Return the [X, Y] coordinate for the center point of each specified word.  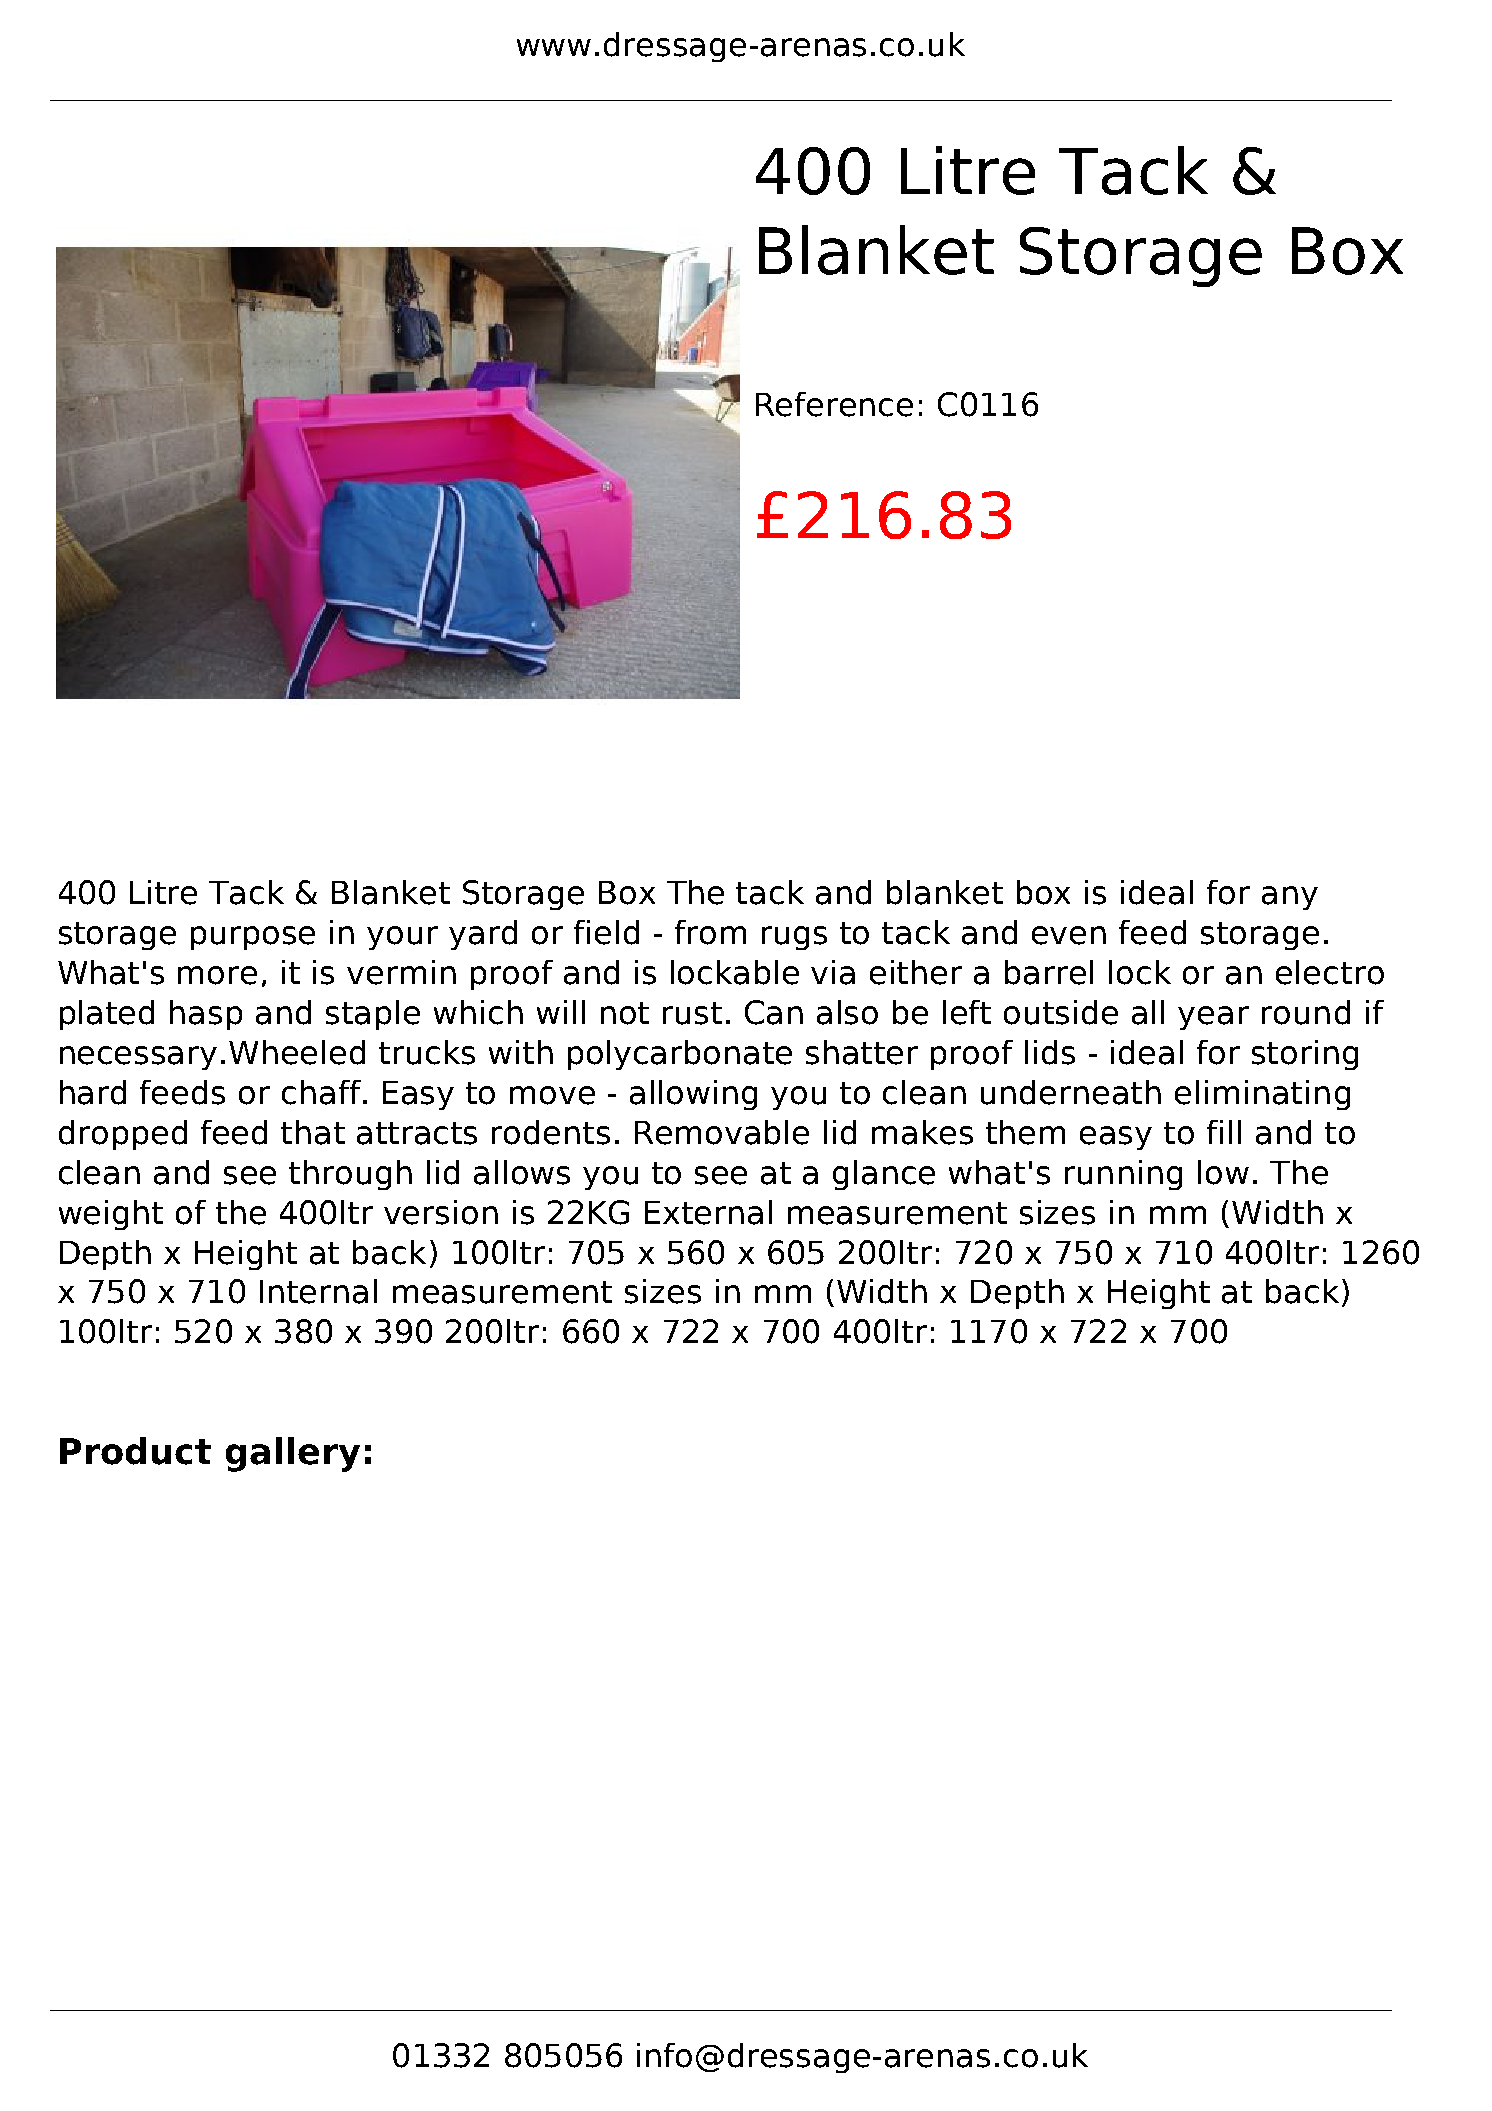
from [710, 932]
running [1123, 1175]
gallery [293, 1454]
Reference [834, 404]
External [708, 1212]
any [1290, 898]
